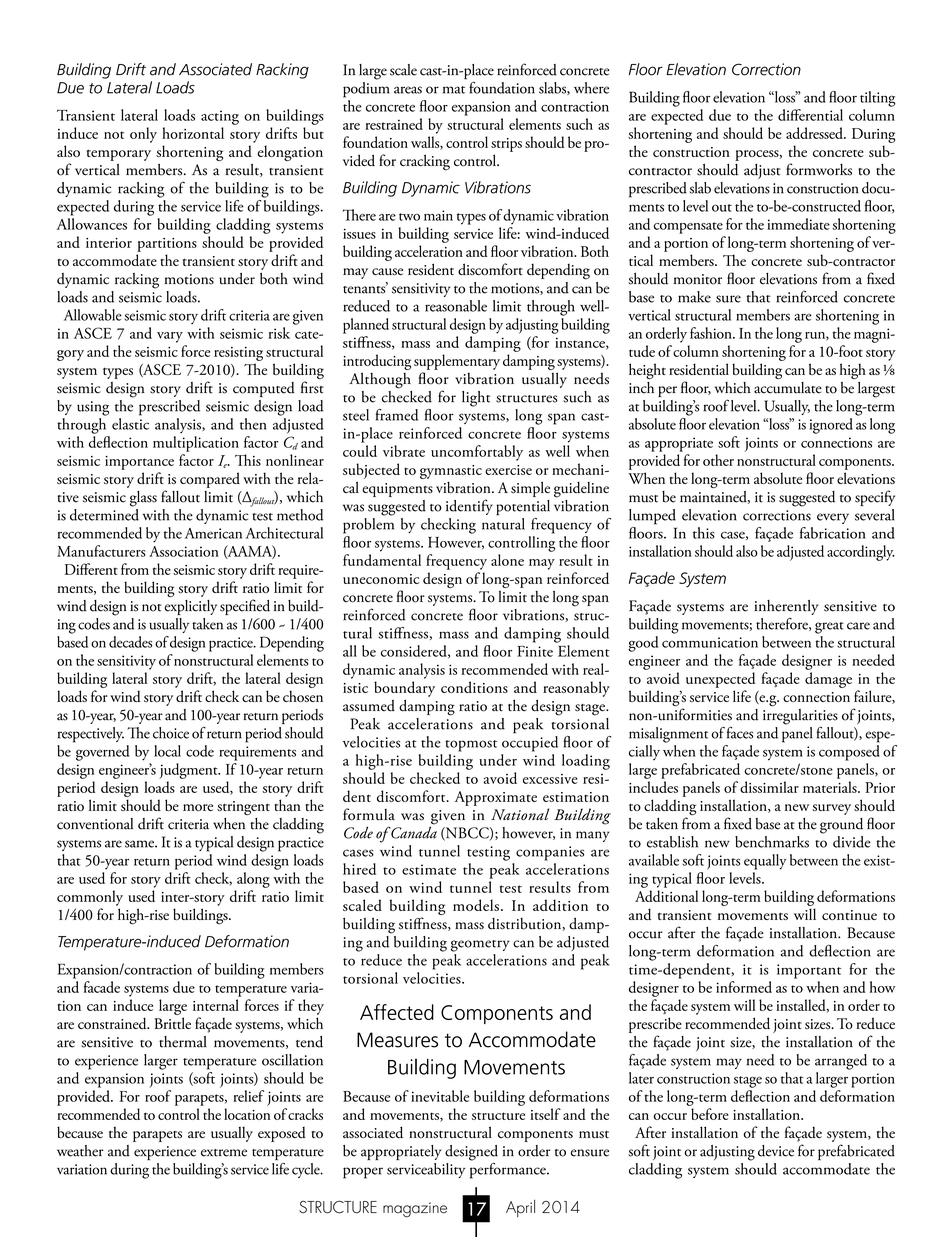  What do you see at coordinates (776, 1151) in the image?
I see `device` at bounding box center [776, 1151].
